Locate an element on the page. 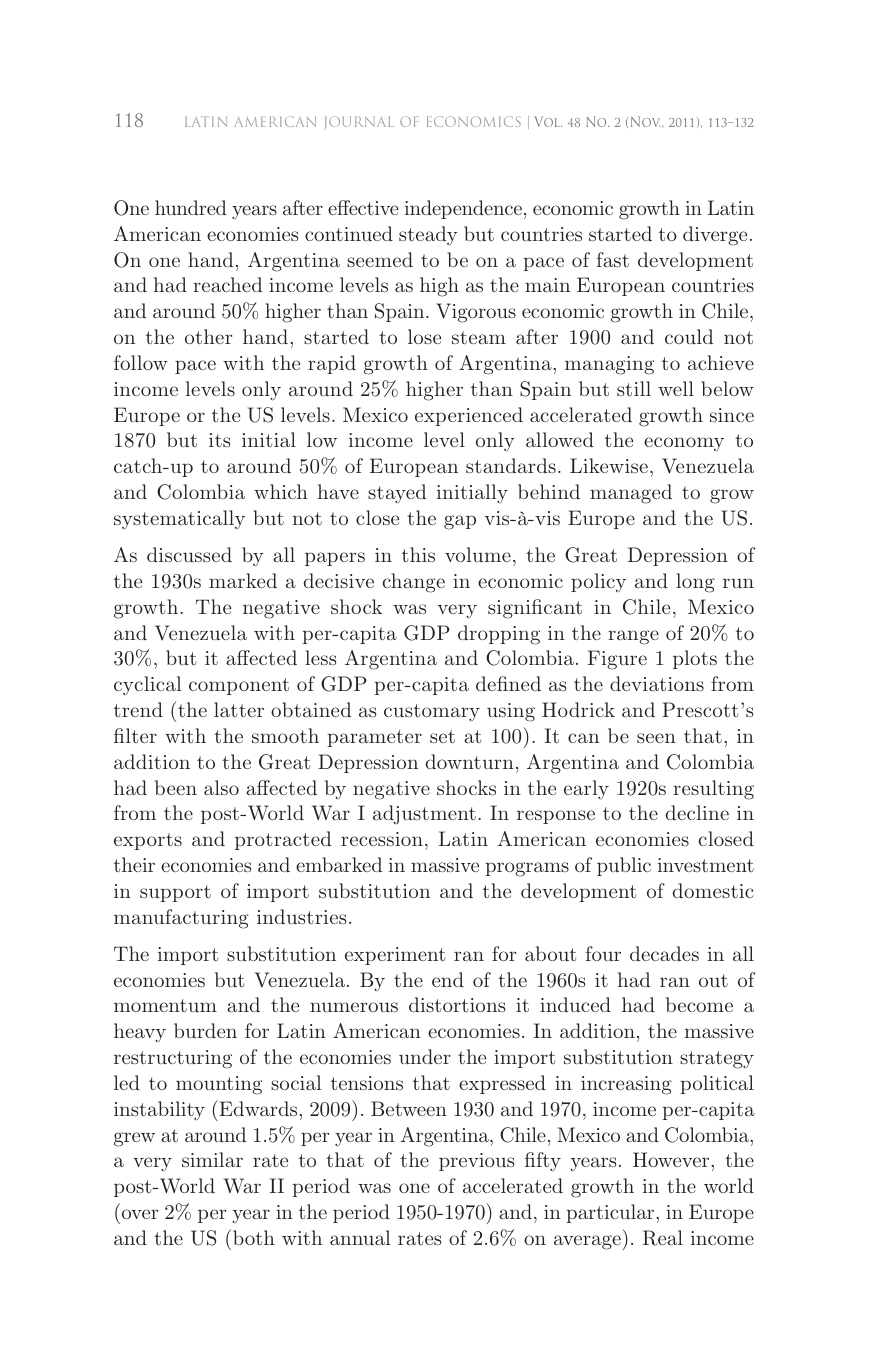 The width and height of the image is (896, 1362). similar is located at coordinates (212, 1159).
